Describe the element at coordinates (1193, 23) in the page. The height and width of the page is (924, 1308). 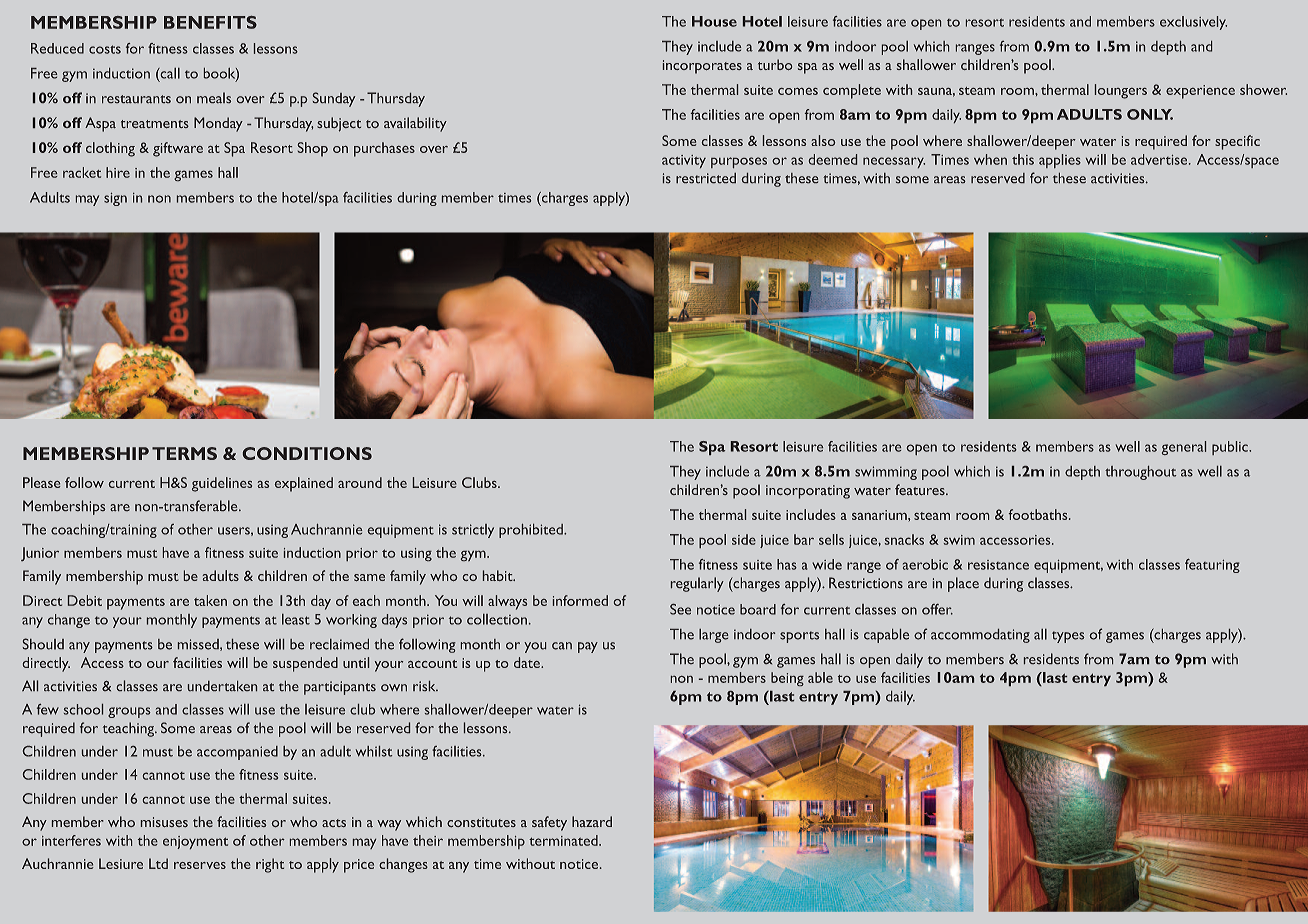
I see `exclusively` at that location.
